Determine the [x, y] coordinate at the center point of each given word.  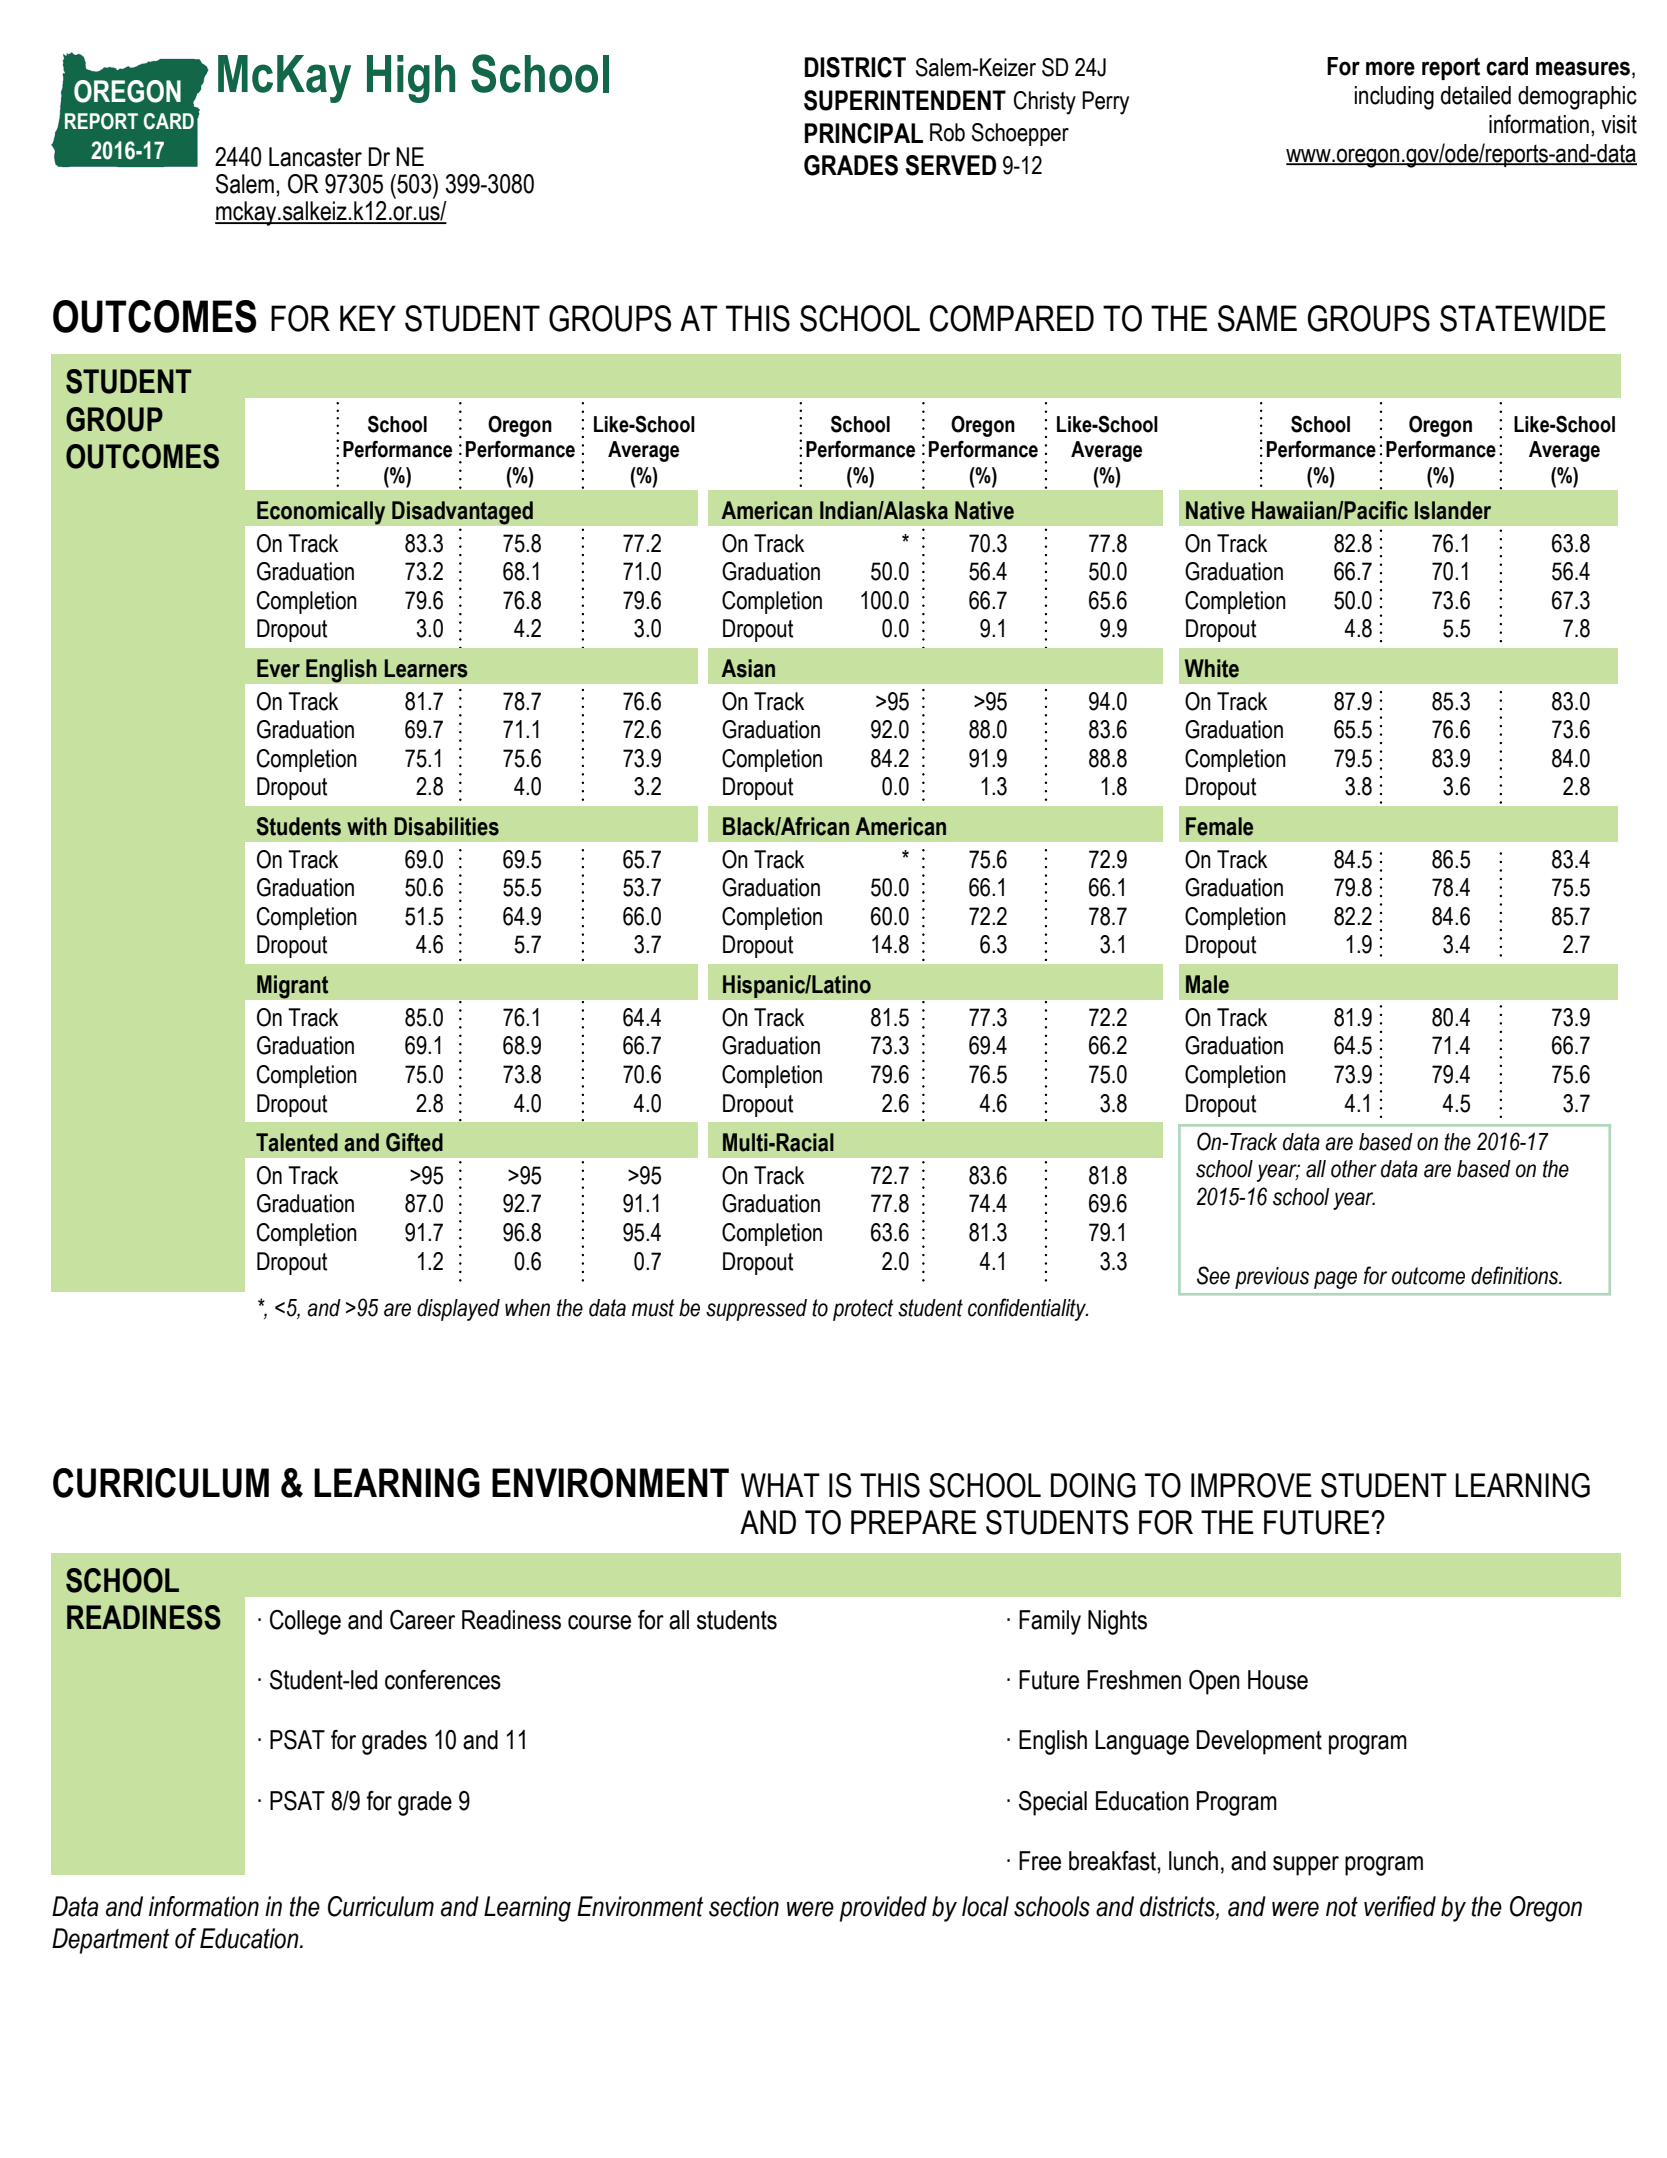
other [1354, 1169]
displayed [458, 1310]
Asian [748, 668]
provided [883, 1909]
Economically [321, 513]
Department [110, 1941]
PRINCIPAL [864, 133]
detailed [1476, 95]
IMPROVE [1251, 1485]
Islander [1453, 510]
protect [863, 1310]
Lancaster [315, 157]
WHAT [780, 1485]
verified [1400, 1906]
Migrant [293, 987]
